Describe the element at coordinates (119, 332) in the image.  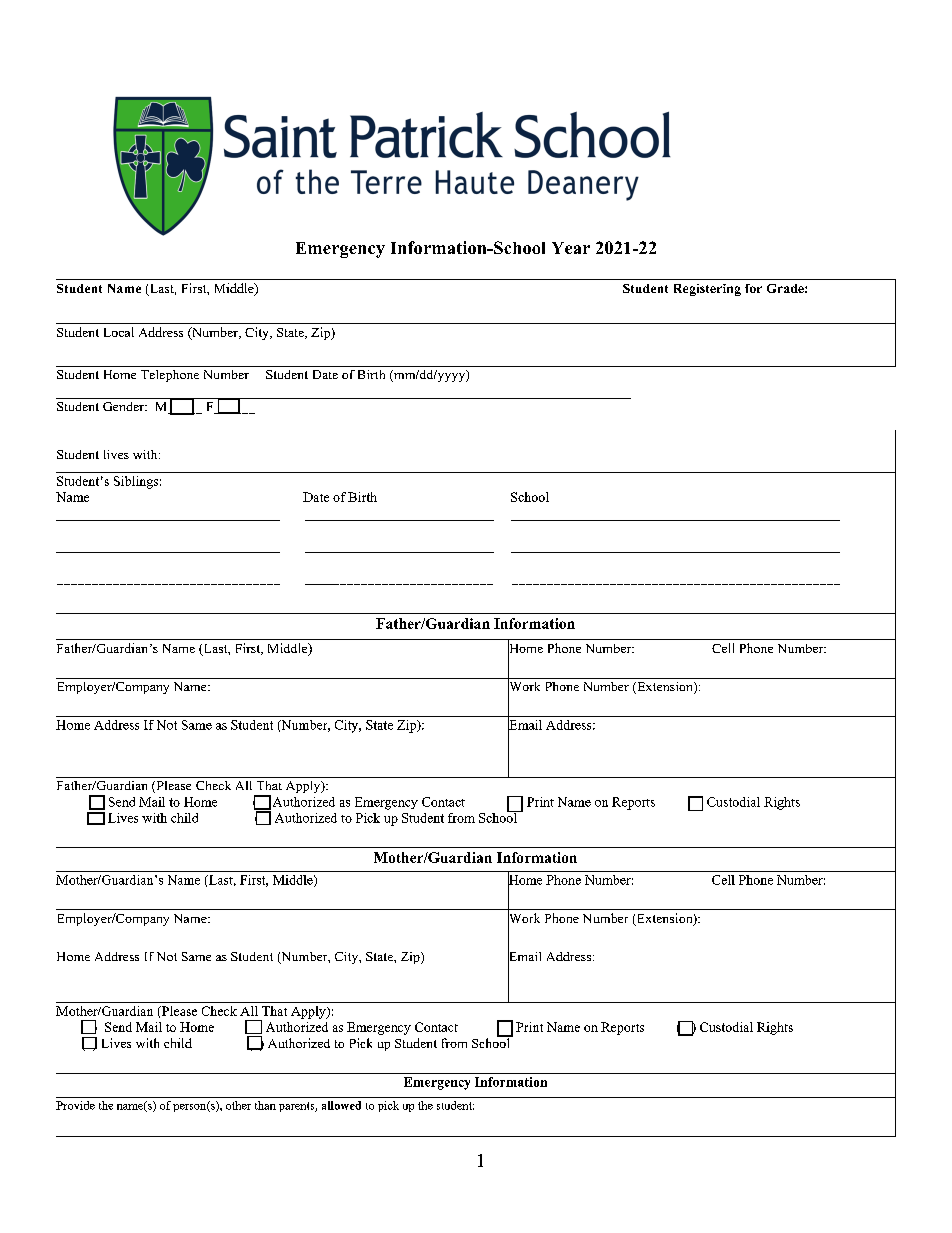
I see `Local` at that location.
